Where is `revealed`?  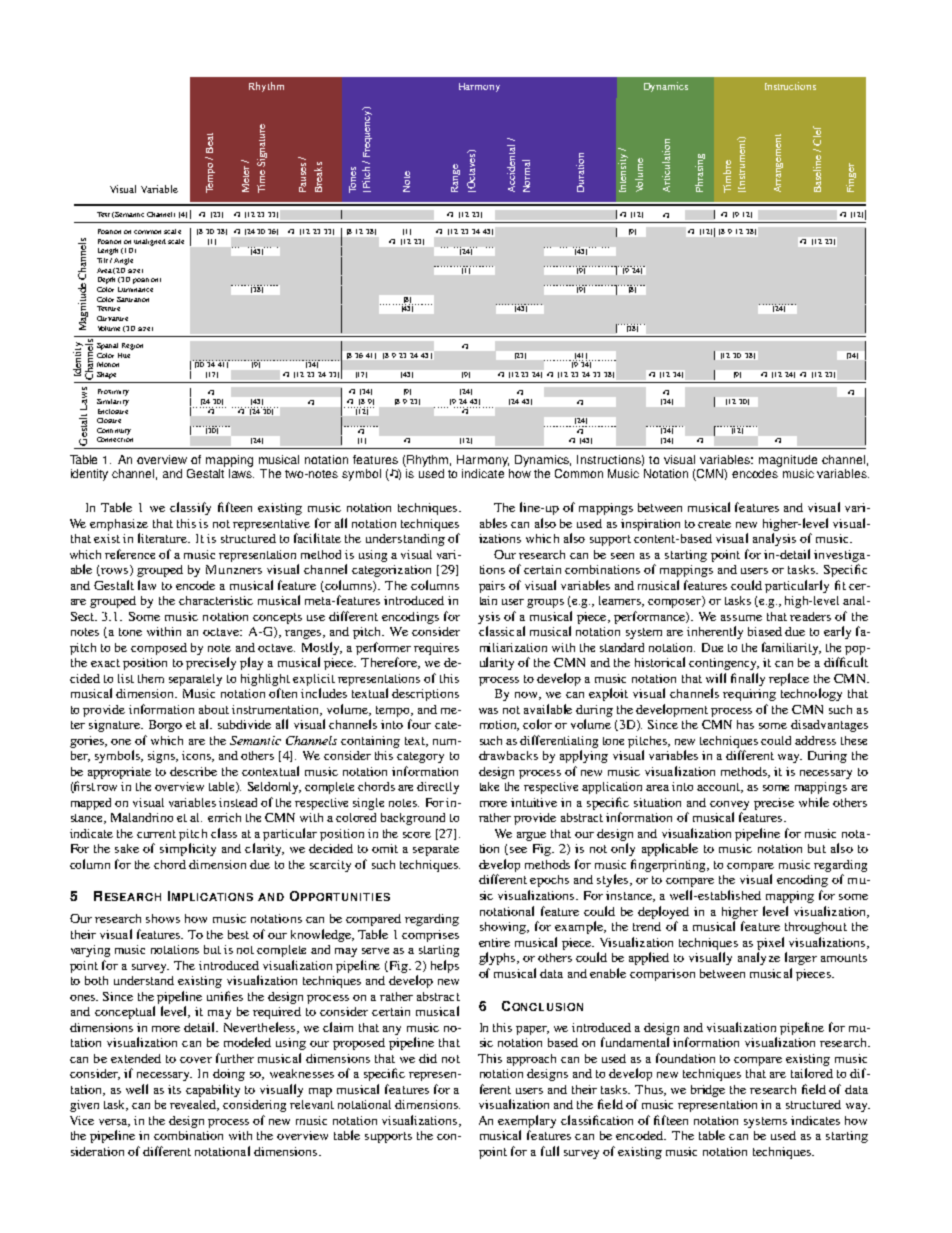 revealed is located at coordinates (194, 1105).
